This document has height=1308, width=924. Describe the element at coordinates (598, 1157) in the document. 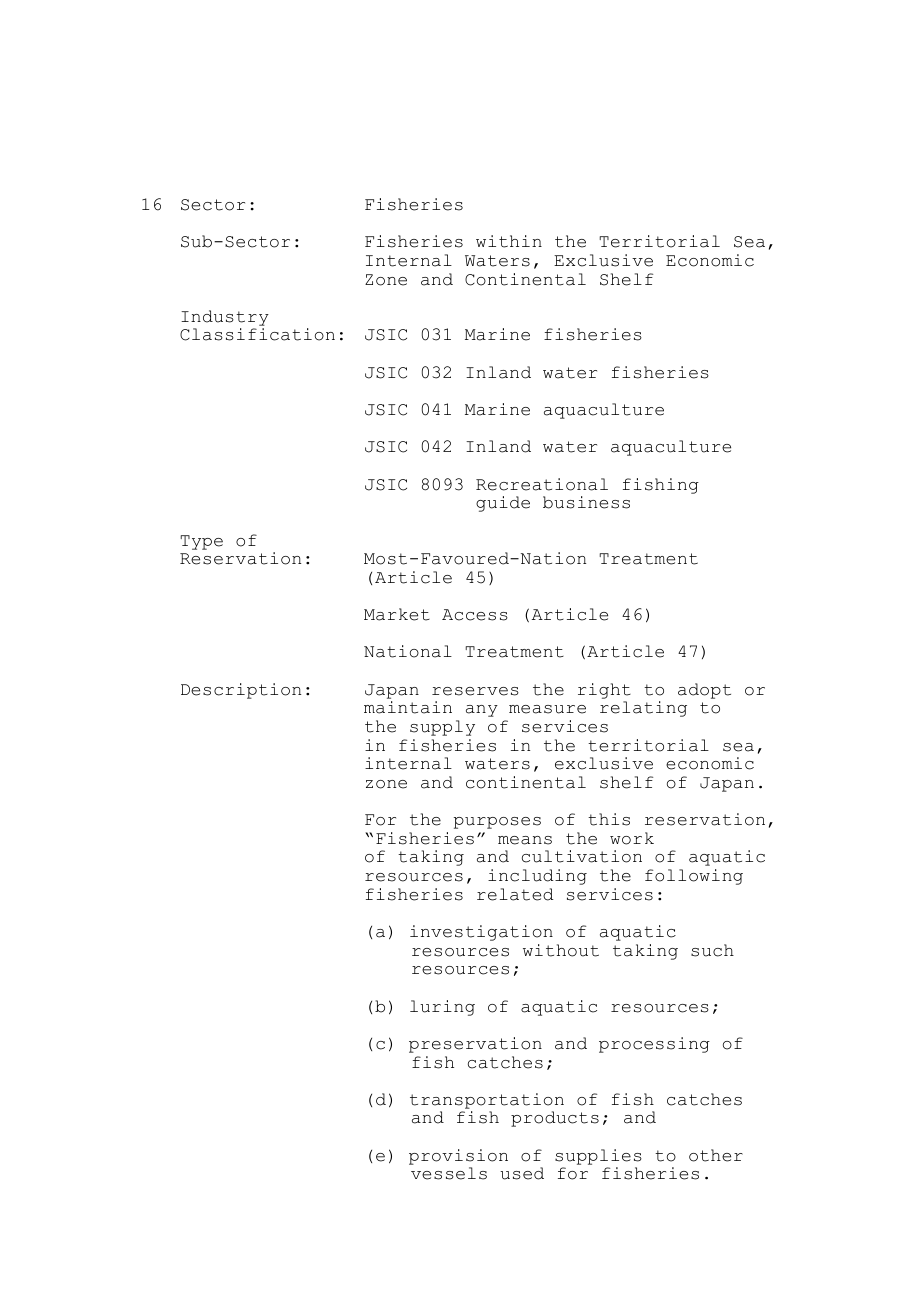

I see `supplies` at that location.
